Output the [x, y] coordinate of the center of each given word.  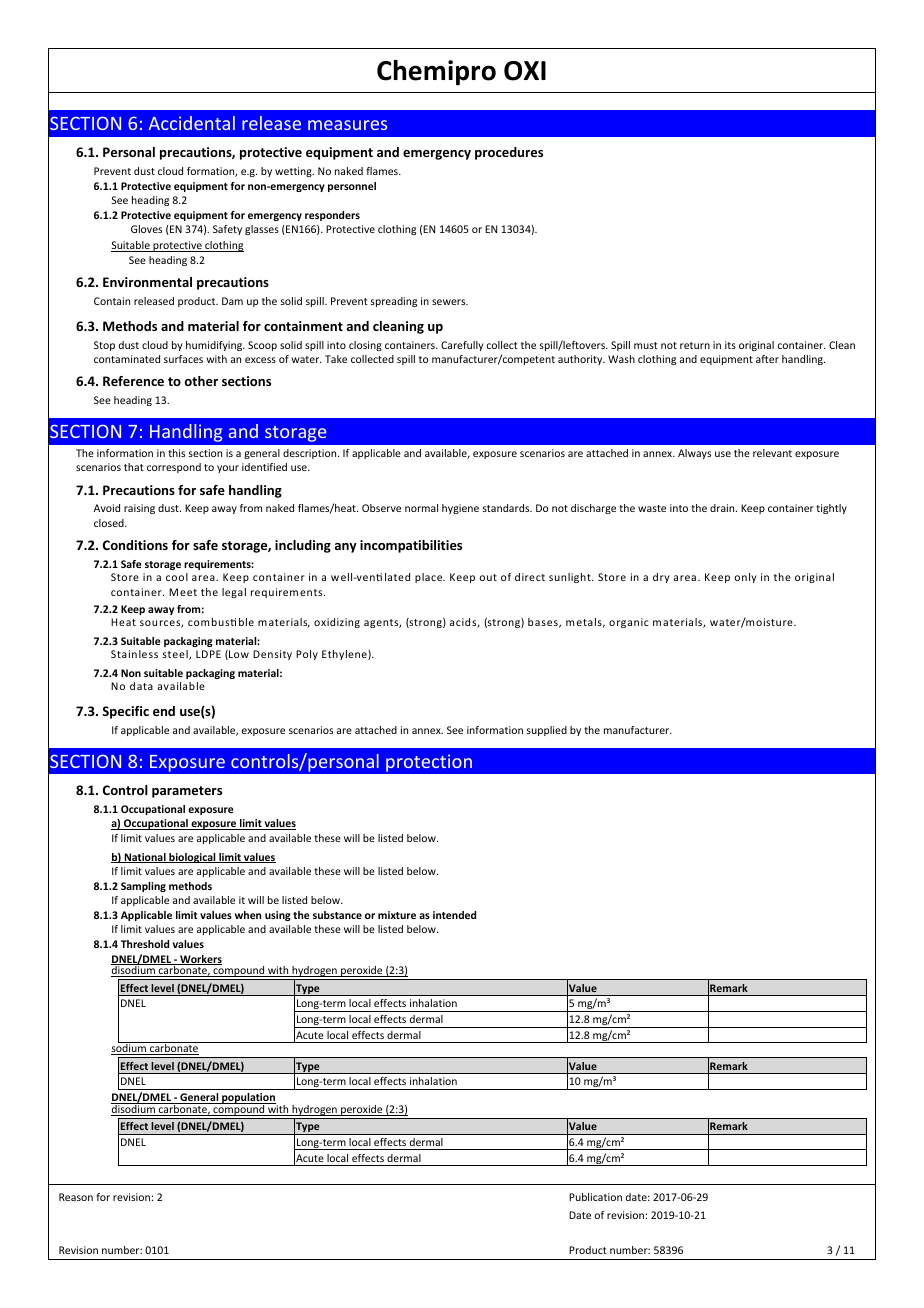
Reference [133, 381]
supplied [547, 731]
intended [454, 915]
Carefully [462, 346]
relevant [772, 453]
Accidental [191, 123]
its [730, 345]
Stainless [134, 654]
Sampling [143, 887]
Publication [595, 1197]
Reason [76, 1197]
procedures [509, 153]
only [746, 578]
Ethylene [345, 655]
